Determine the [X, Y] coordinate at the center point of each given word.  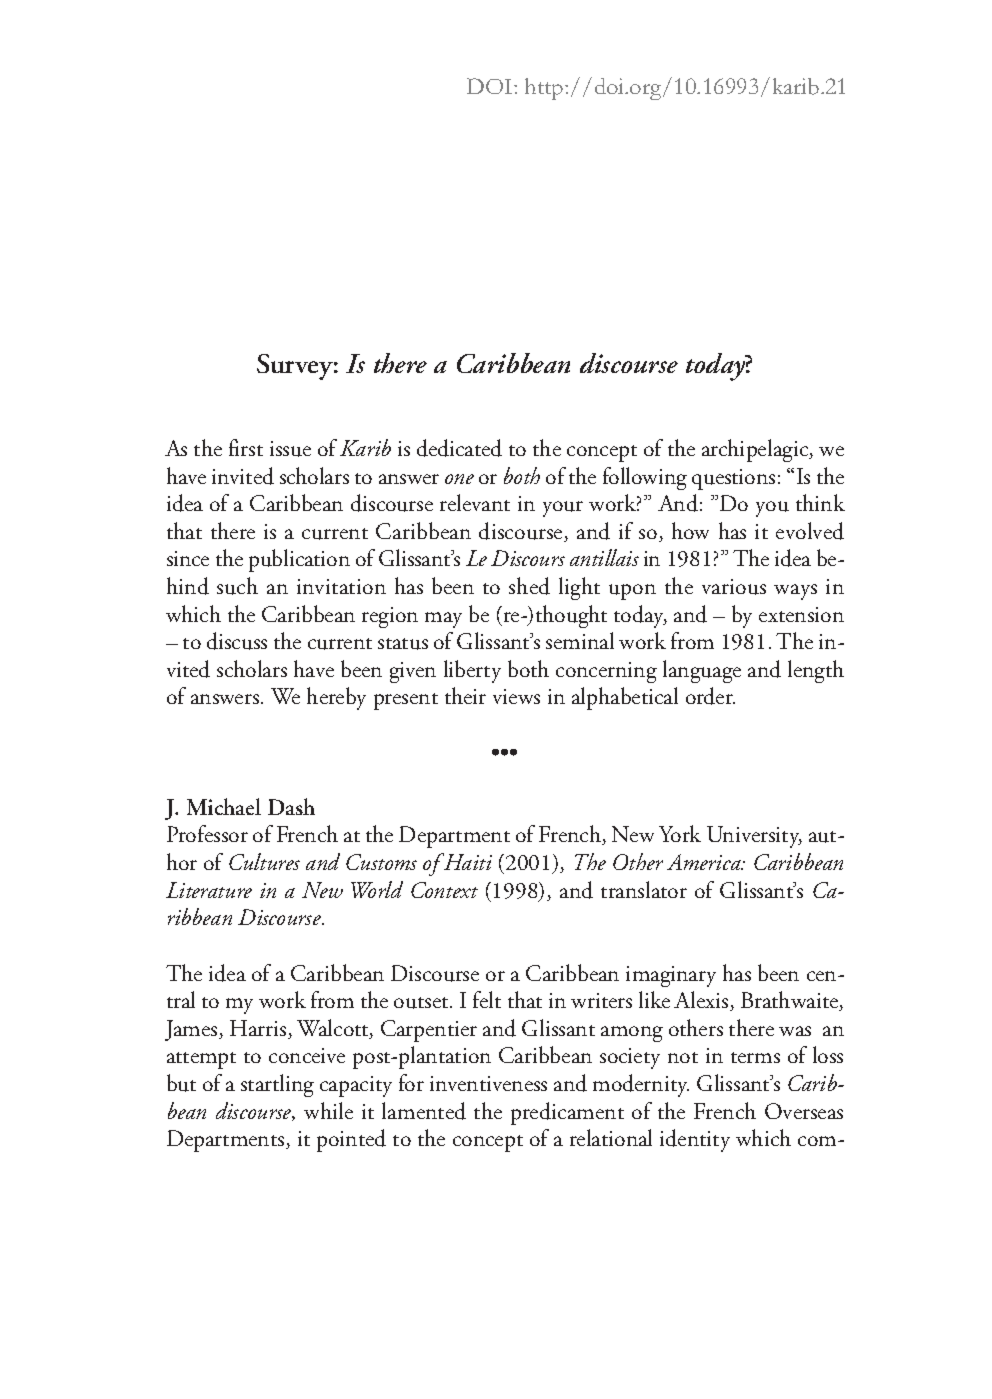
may [443, 620]
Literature [209, 890]
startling [277, 1085]
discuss [237, 641]
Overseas [804, 1111]
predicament [567, 1113]
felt [487, 999]
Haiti [467, 861]
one [459, 479]
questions [733, 479]
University [754, 837]
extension [801, 614]
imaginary [671, 976]
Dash [291, 806]
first [246, 447]
